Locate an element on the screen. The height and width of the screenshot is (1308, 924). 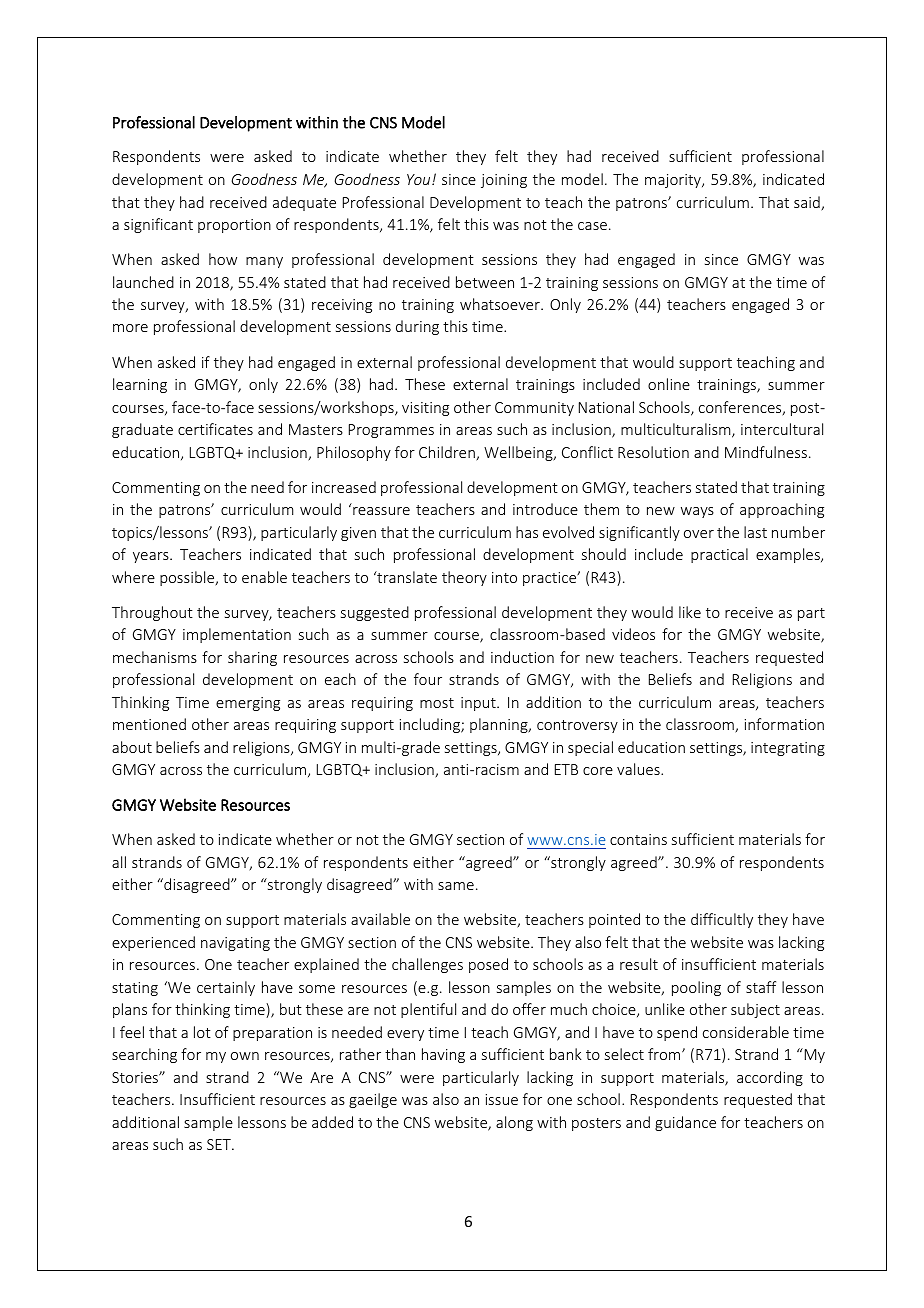
joining is located at coordinates (504, 181).
